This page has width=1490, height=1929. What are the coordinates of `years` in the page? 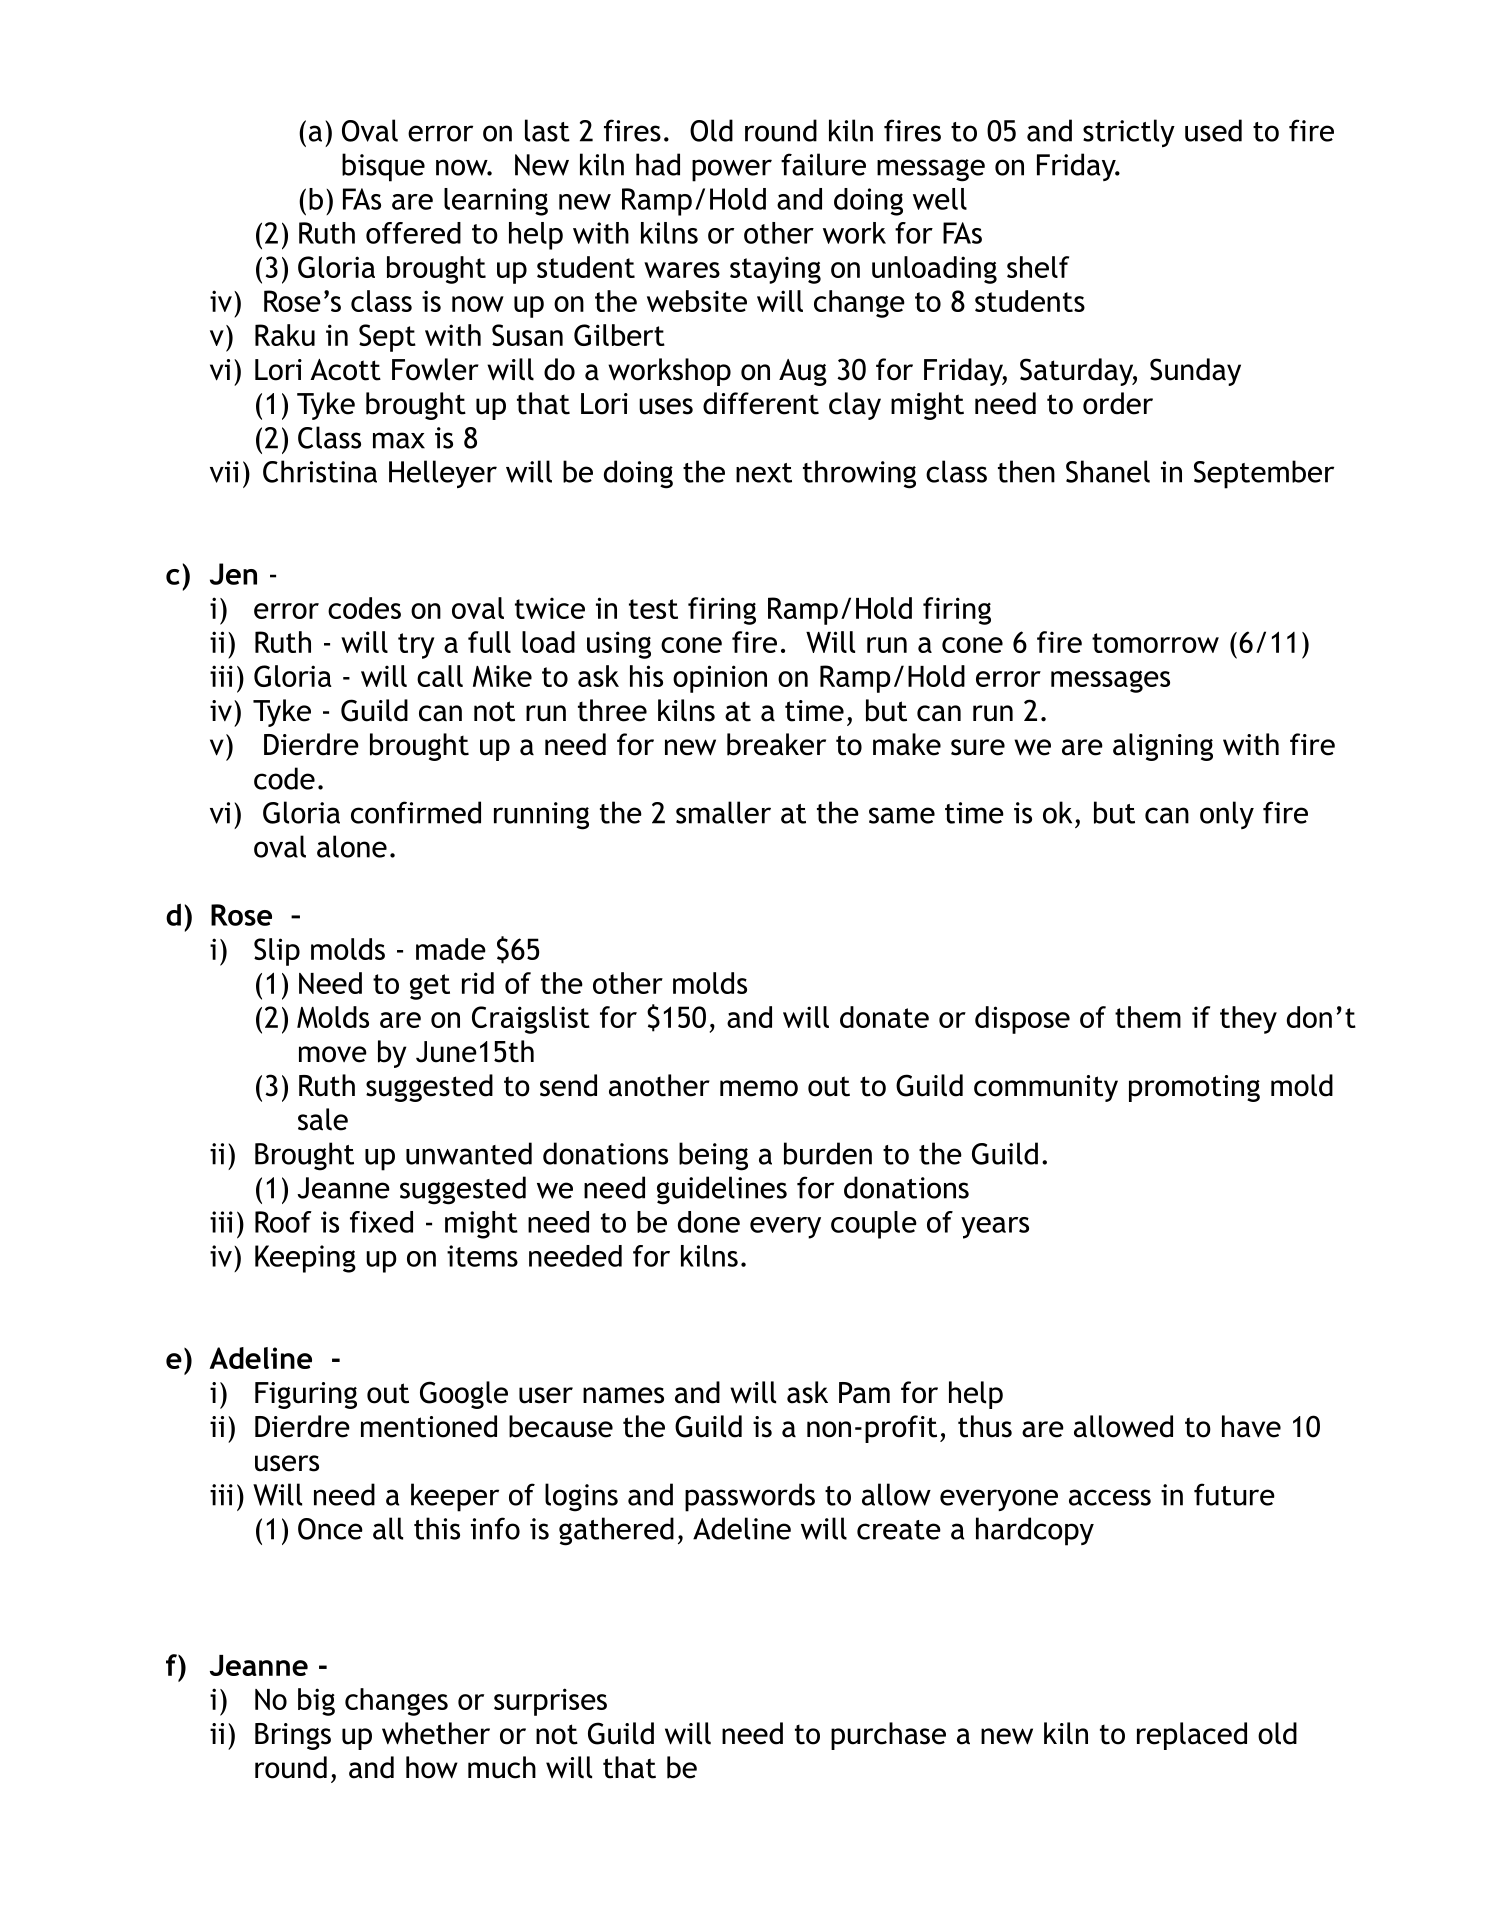 It's located at (995, 1228).
